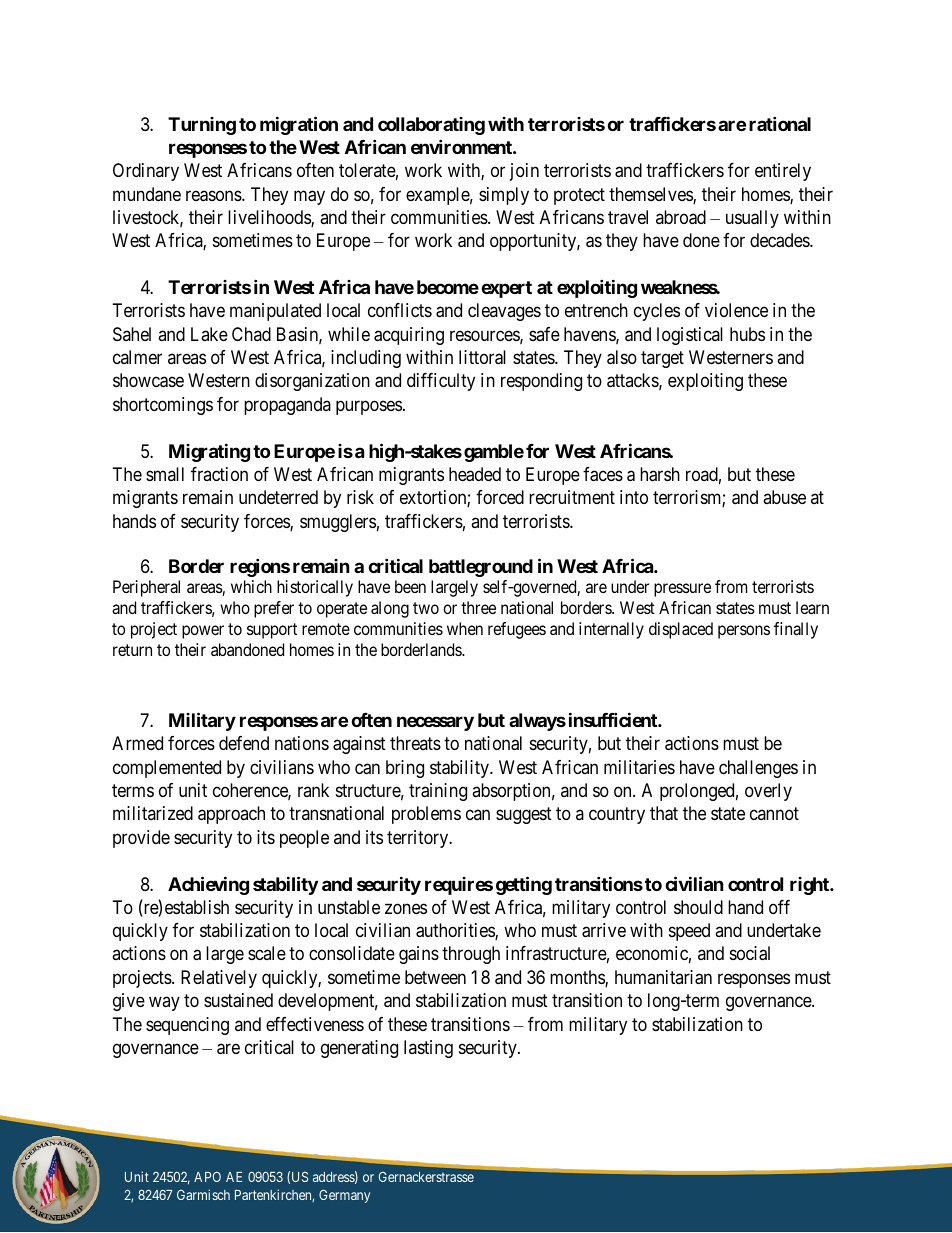 This page has width=952, height=1233. I want to click on Turning, so click(202, 126).
